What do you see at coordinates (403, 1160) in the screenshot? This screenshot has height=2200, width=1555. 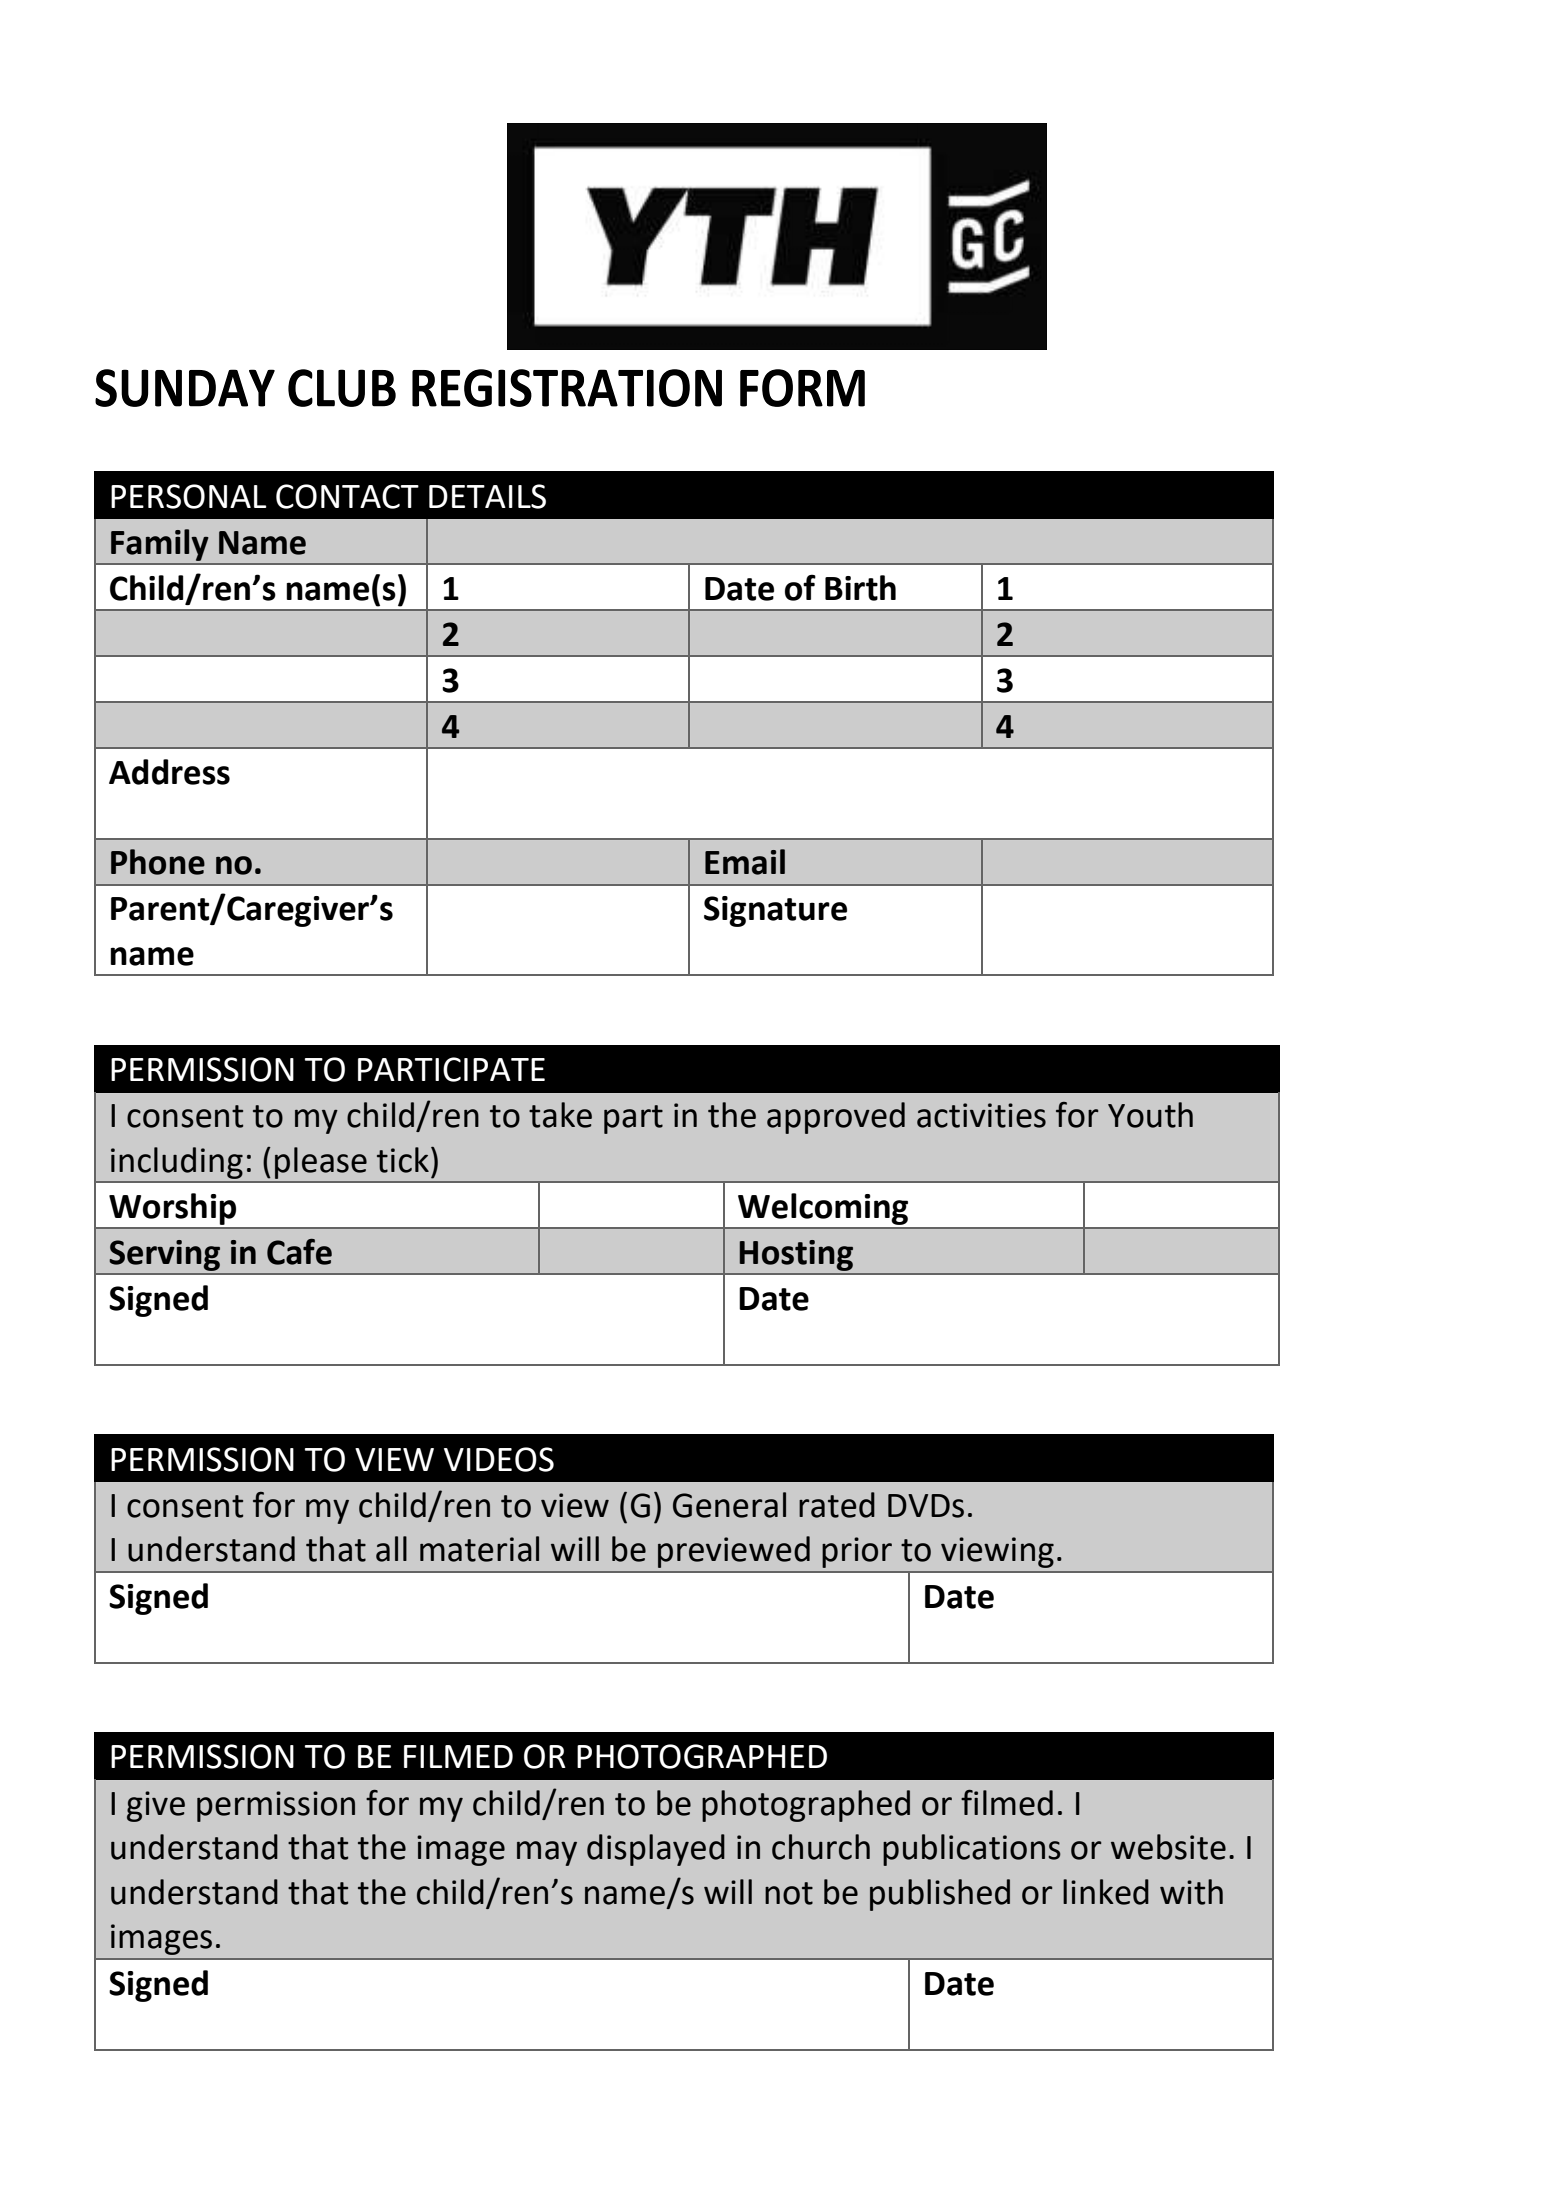 I see `tick` at bounding box center [403, 1160].
